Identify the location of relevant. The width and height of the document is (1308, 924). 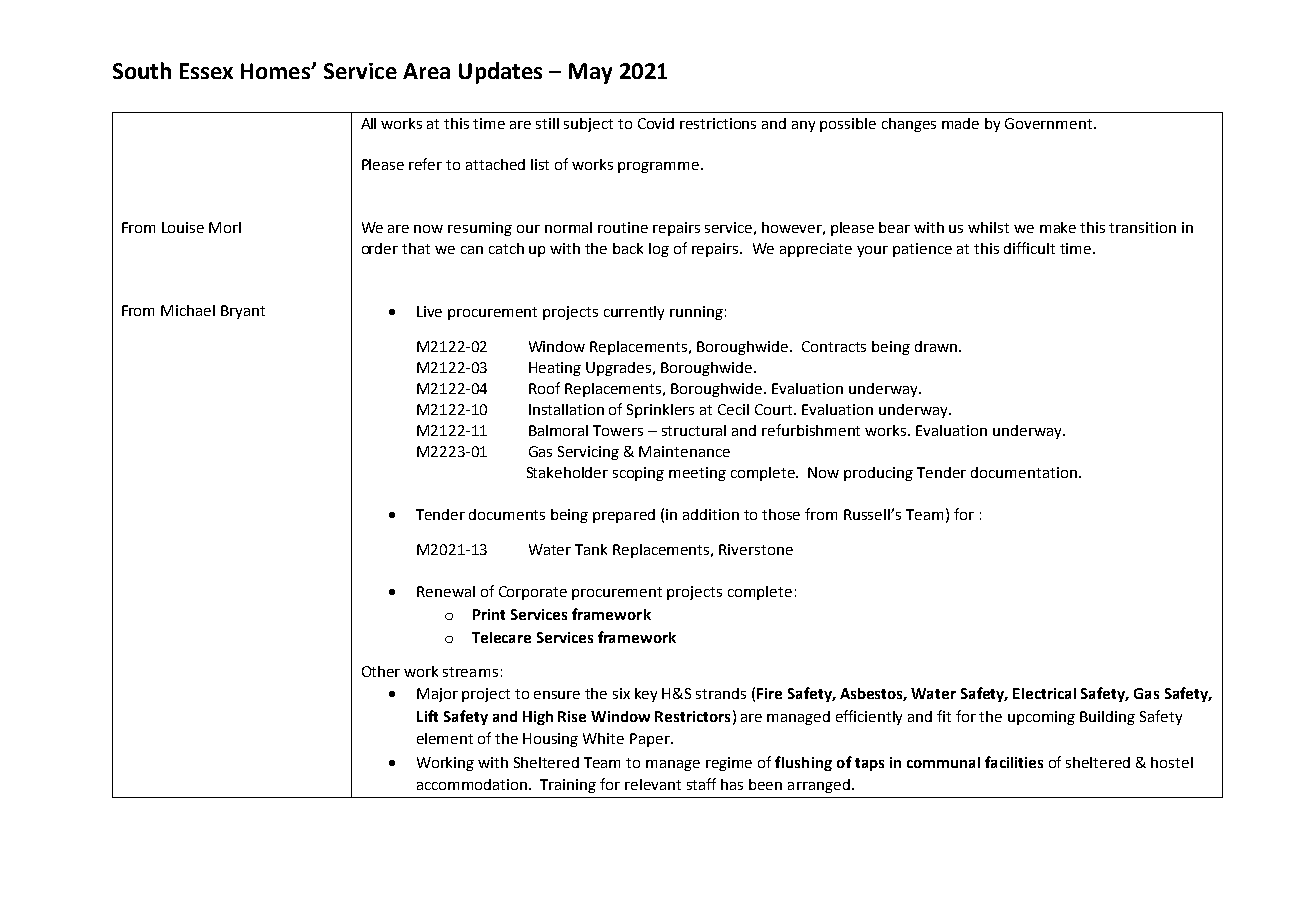
(653, 784).
